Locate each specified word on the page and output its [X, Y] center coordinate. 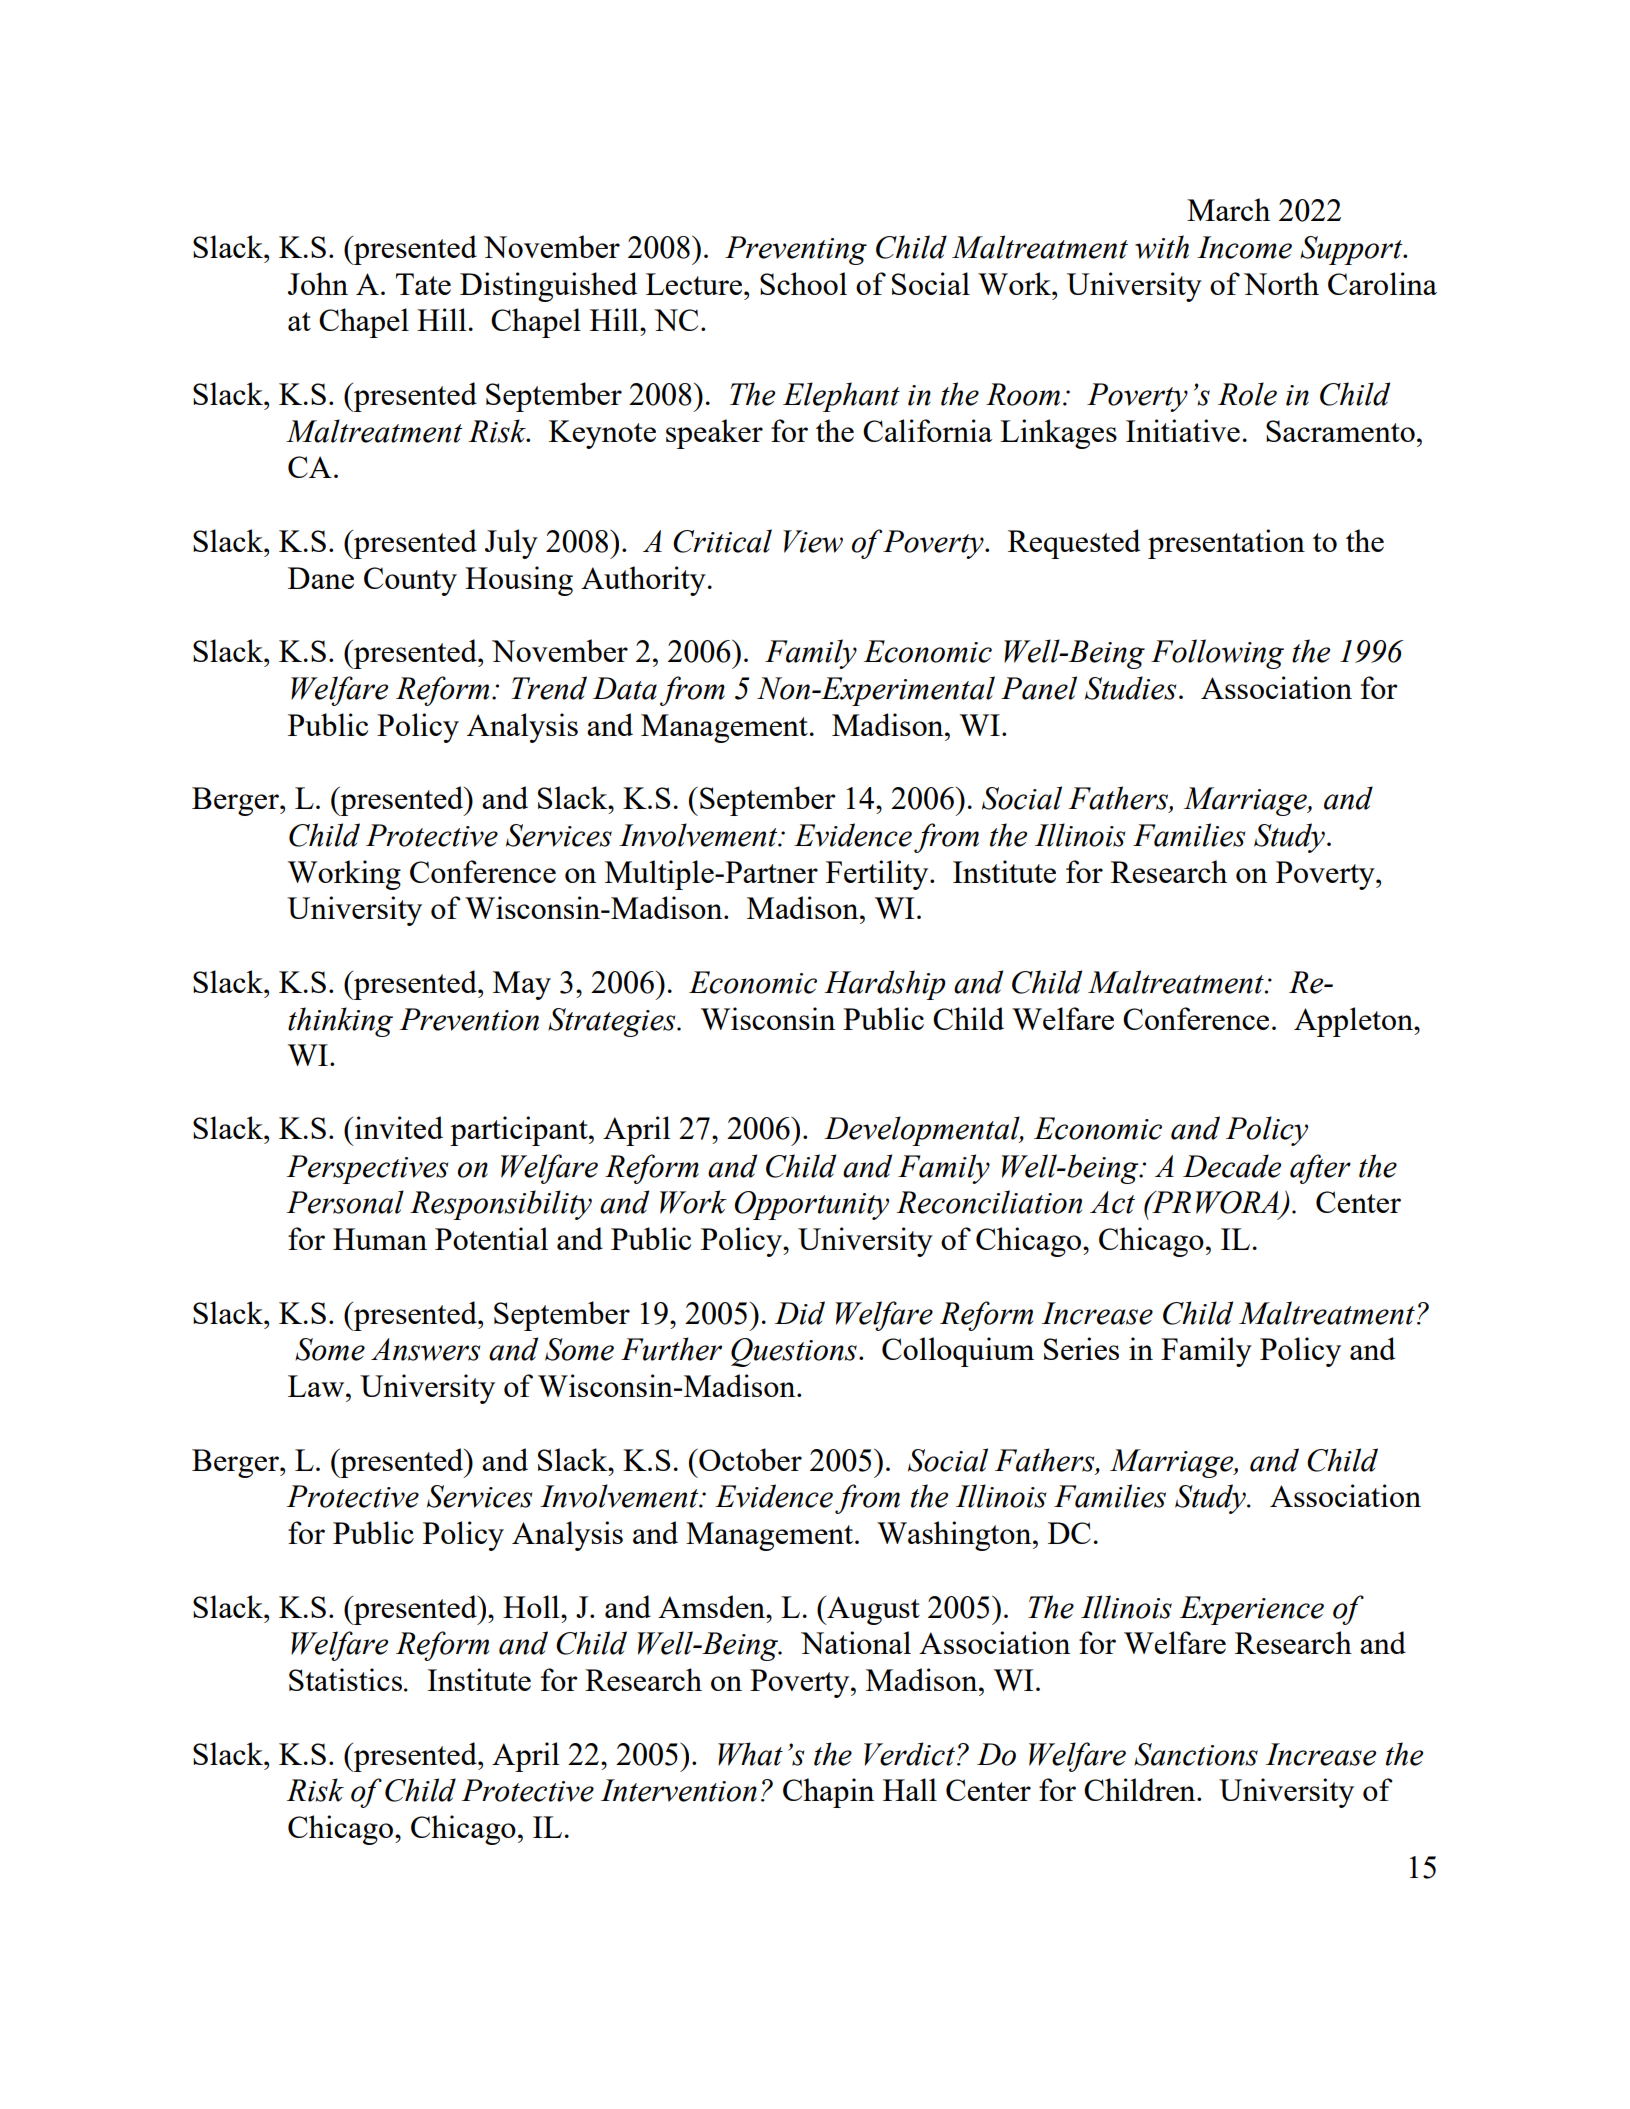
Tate [423, 284]
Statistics [345, 1679]
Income [1244, 247]
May [522, 985]
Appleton [1354, 1022]
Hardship [885, 985]
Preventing [796, 250]
